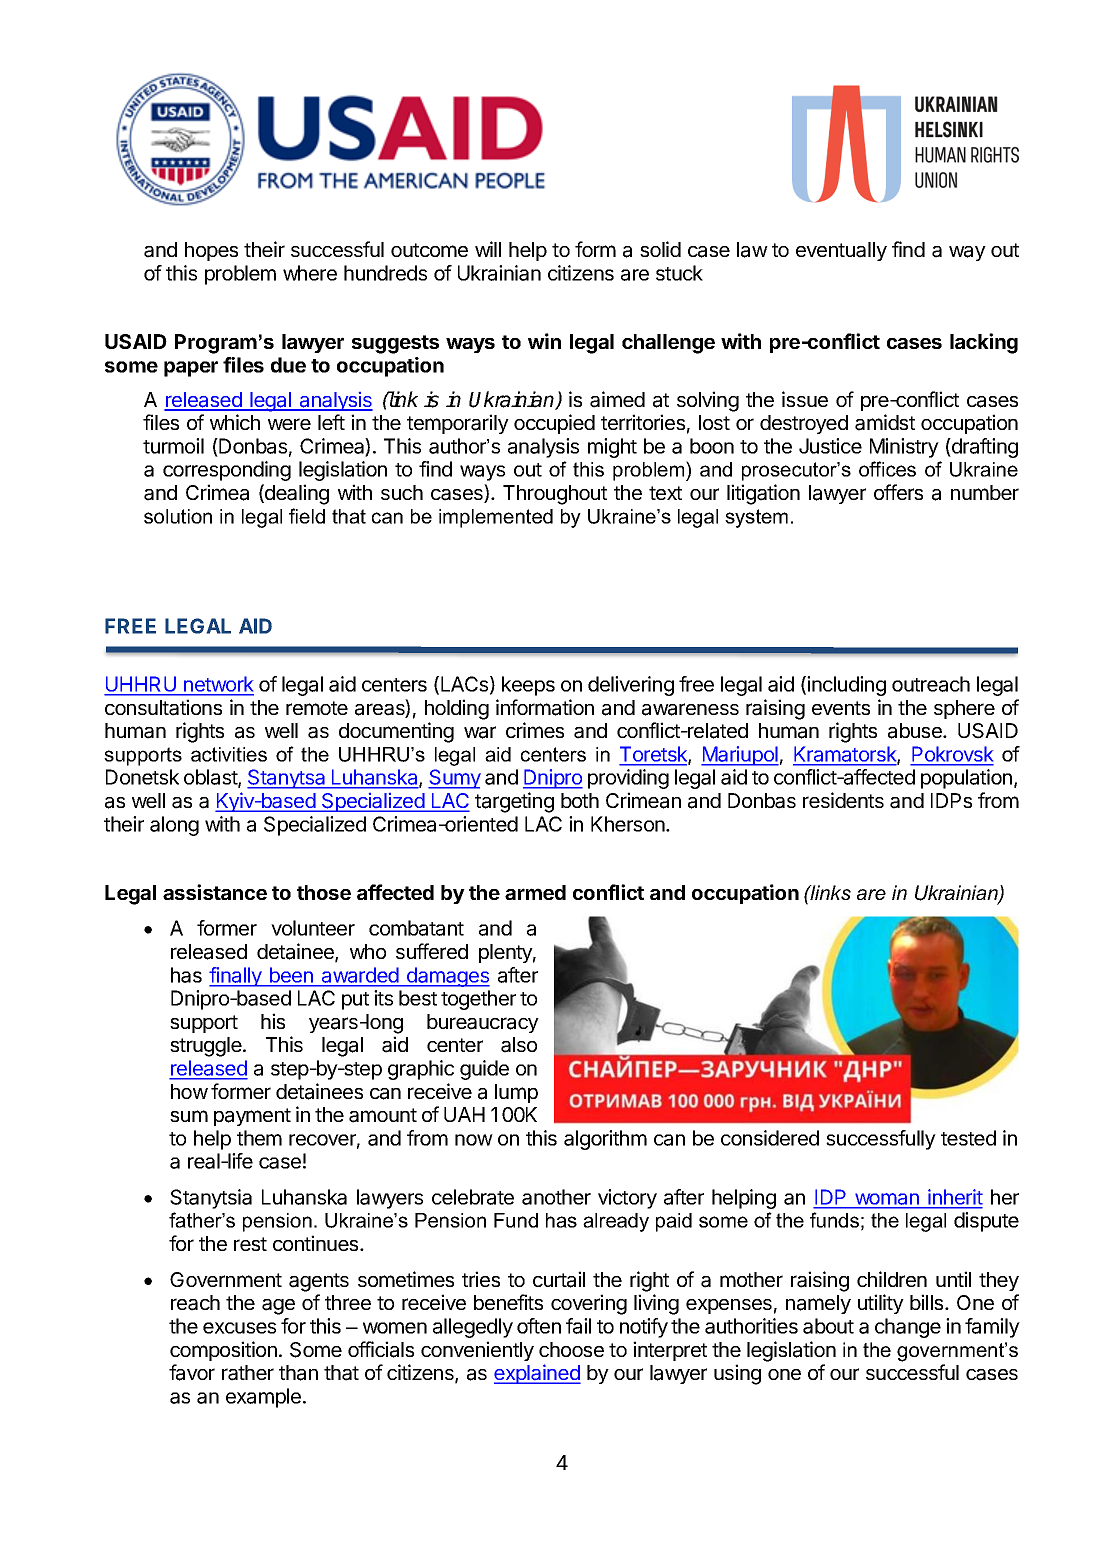  Describe the element at coordinates (916, 731) in the page. I see `abuse` at that location.
